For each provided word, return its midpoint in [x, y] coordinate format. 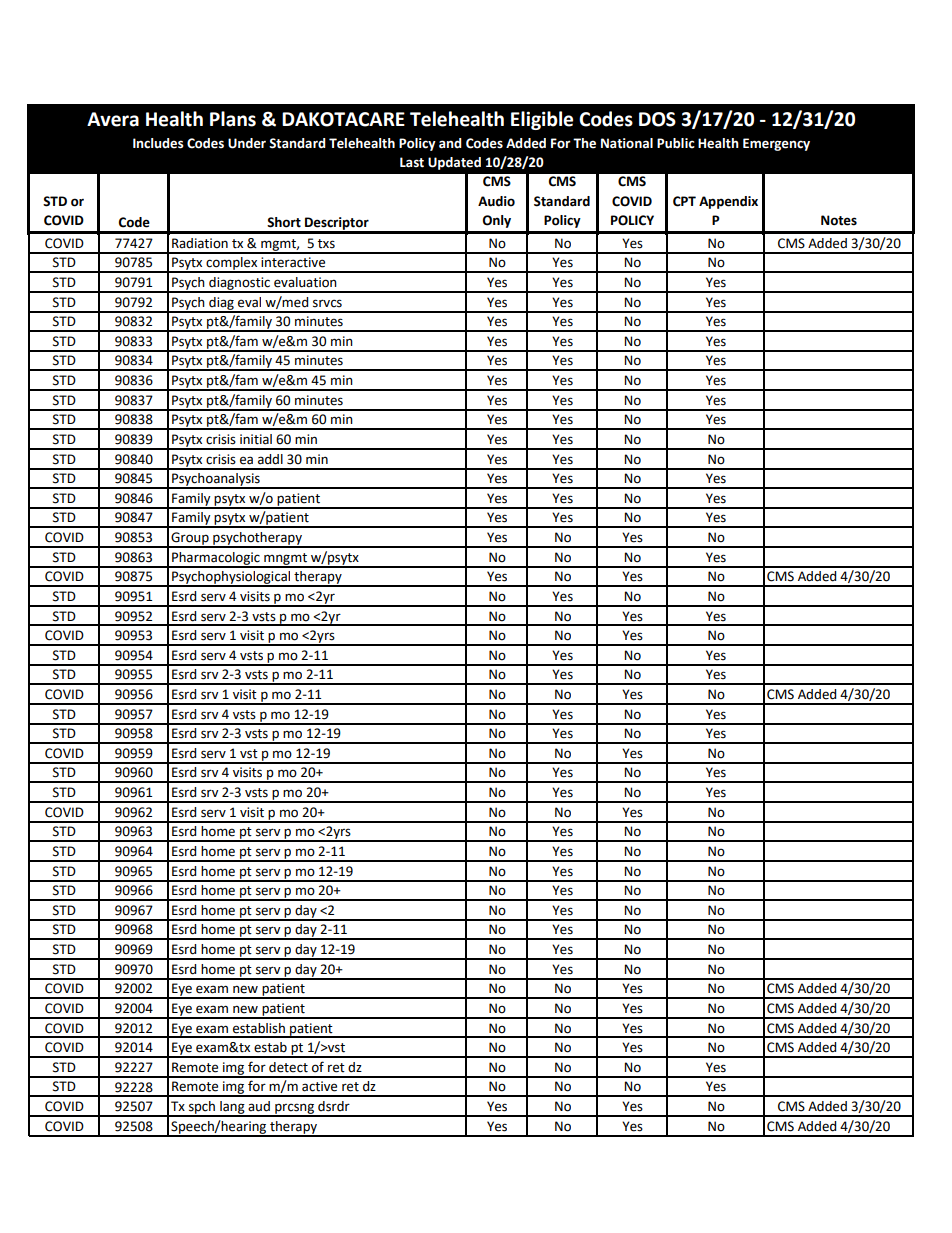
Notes [839, 220]
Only [497, 221]
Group [190, 539]
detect [288, 1067]
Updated [454, 163]
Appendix [728, 202]
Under [247, 143]
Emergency [776, 144]
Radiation [200, 243]
